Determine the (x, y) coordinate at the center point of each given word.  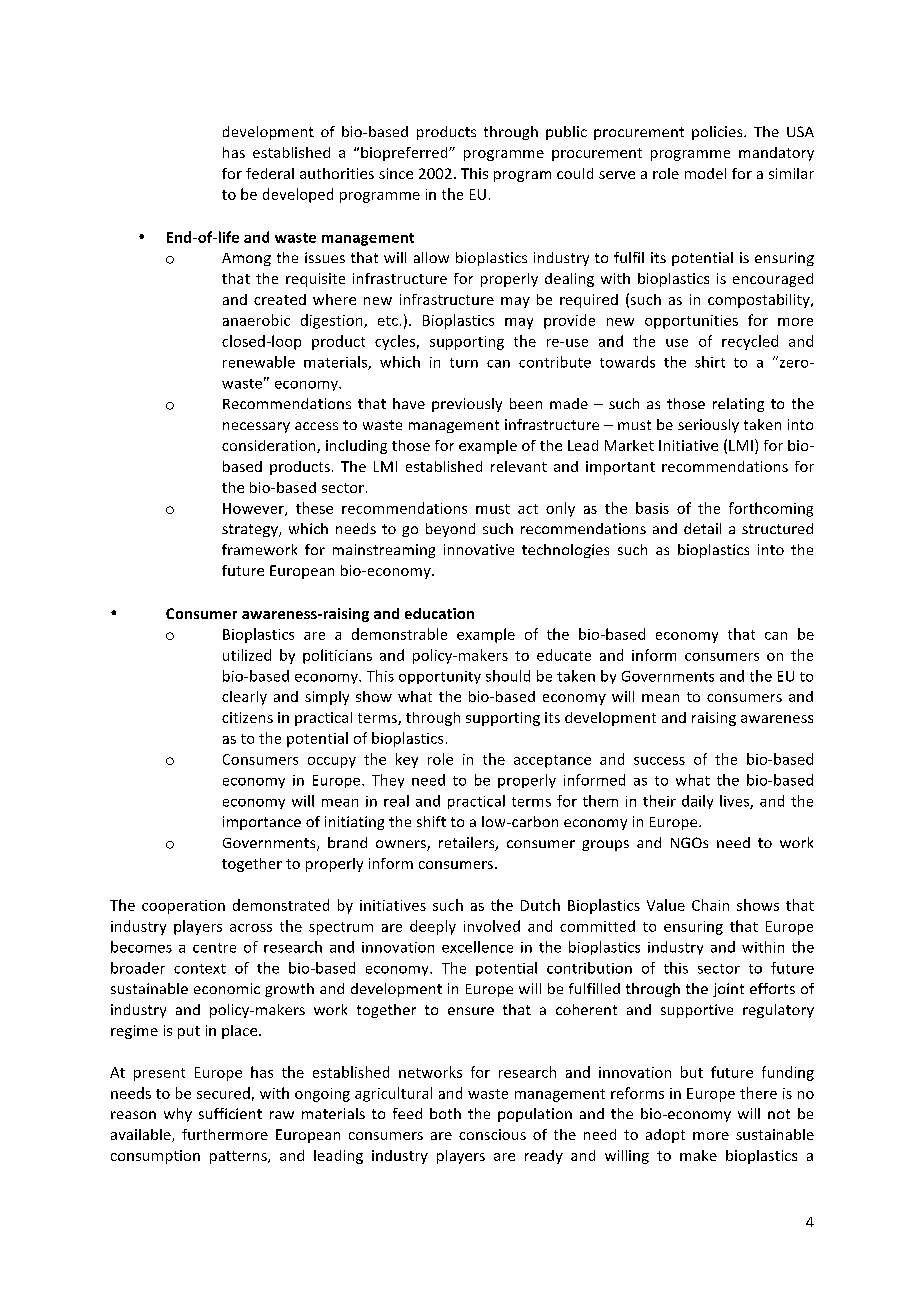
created (280, 299)
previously (467, 405)
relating (738, 405)
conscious (492, 1134)
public (566, 133)
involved (492, 926)
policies (718, 133)
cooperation (183, 907)
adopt (665, 1136)
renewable (259, 362)
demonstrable (399, 634)
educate (564, 655)
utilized (247, 655)
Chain (710, 905)
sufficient (230, 1113)
